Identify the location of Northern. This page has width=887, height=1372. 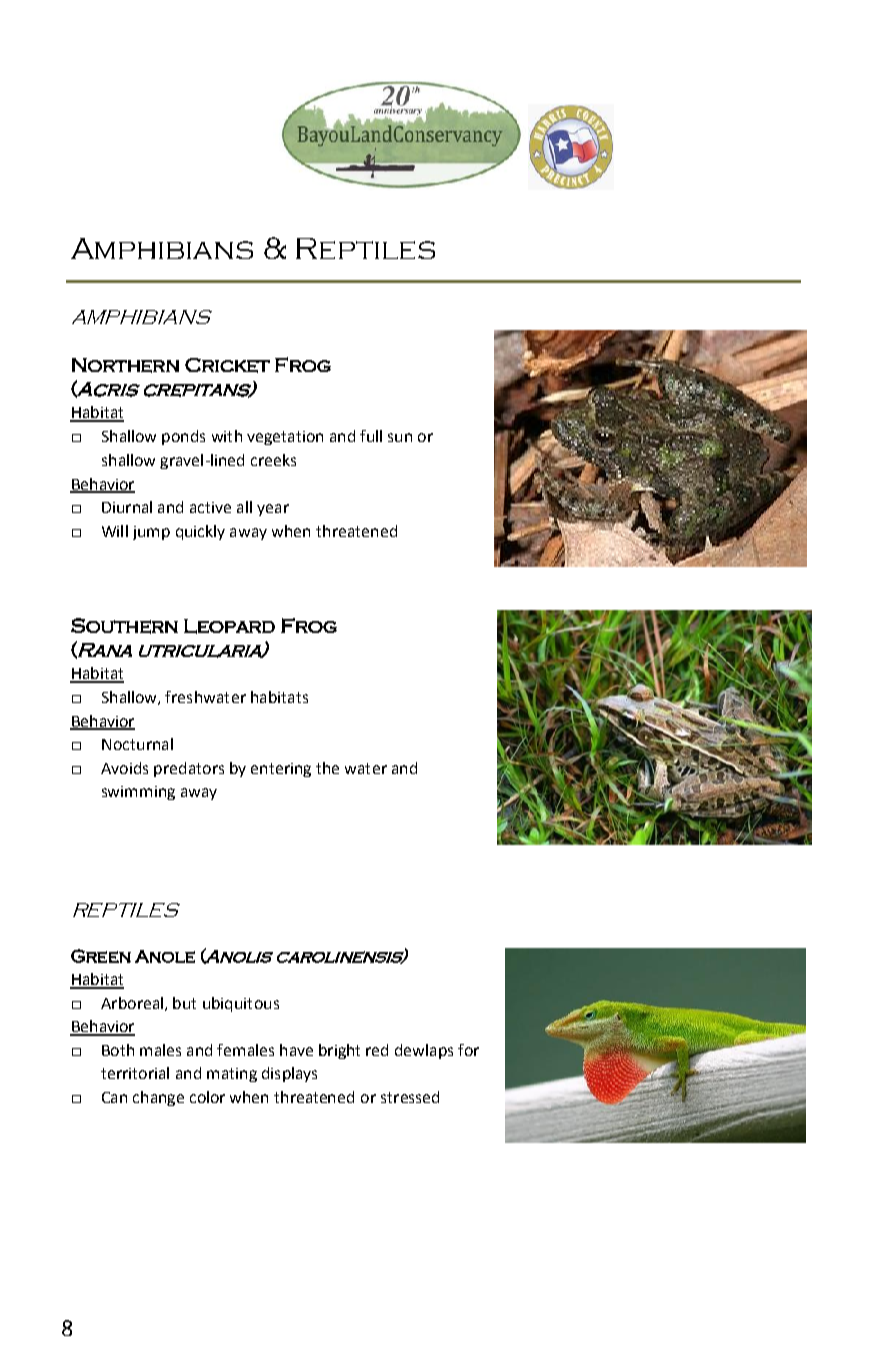
(125, 365).
